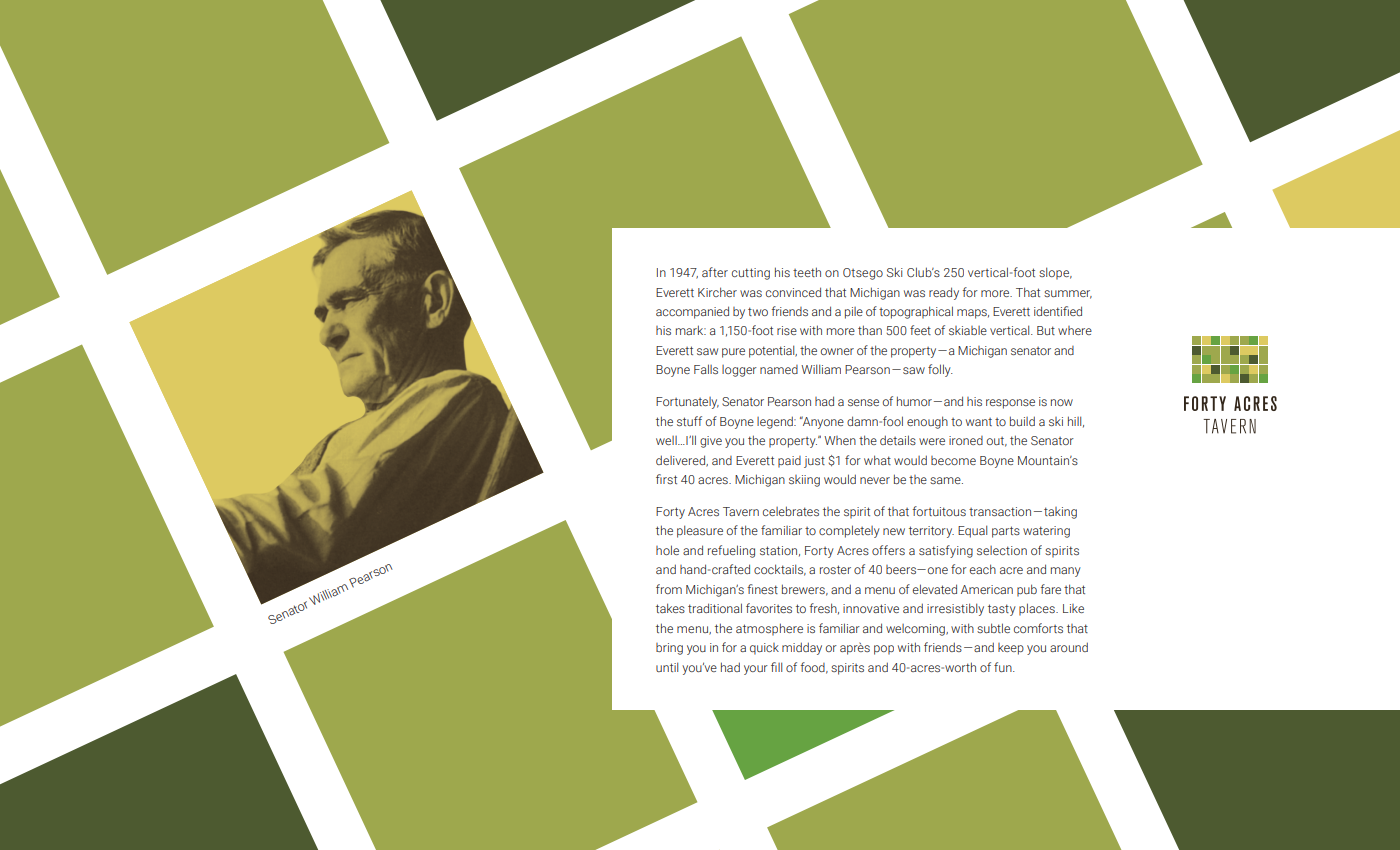 The height and width of the screenshot is (850, 1400). Describe the element at coordinates (756, 670) in the screenshot. I see `your` at that location.
